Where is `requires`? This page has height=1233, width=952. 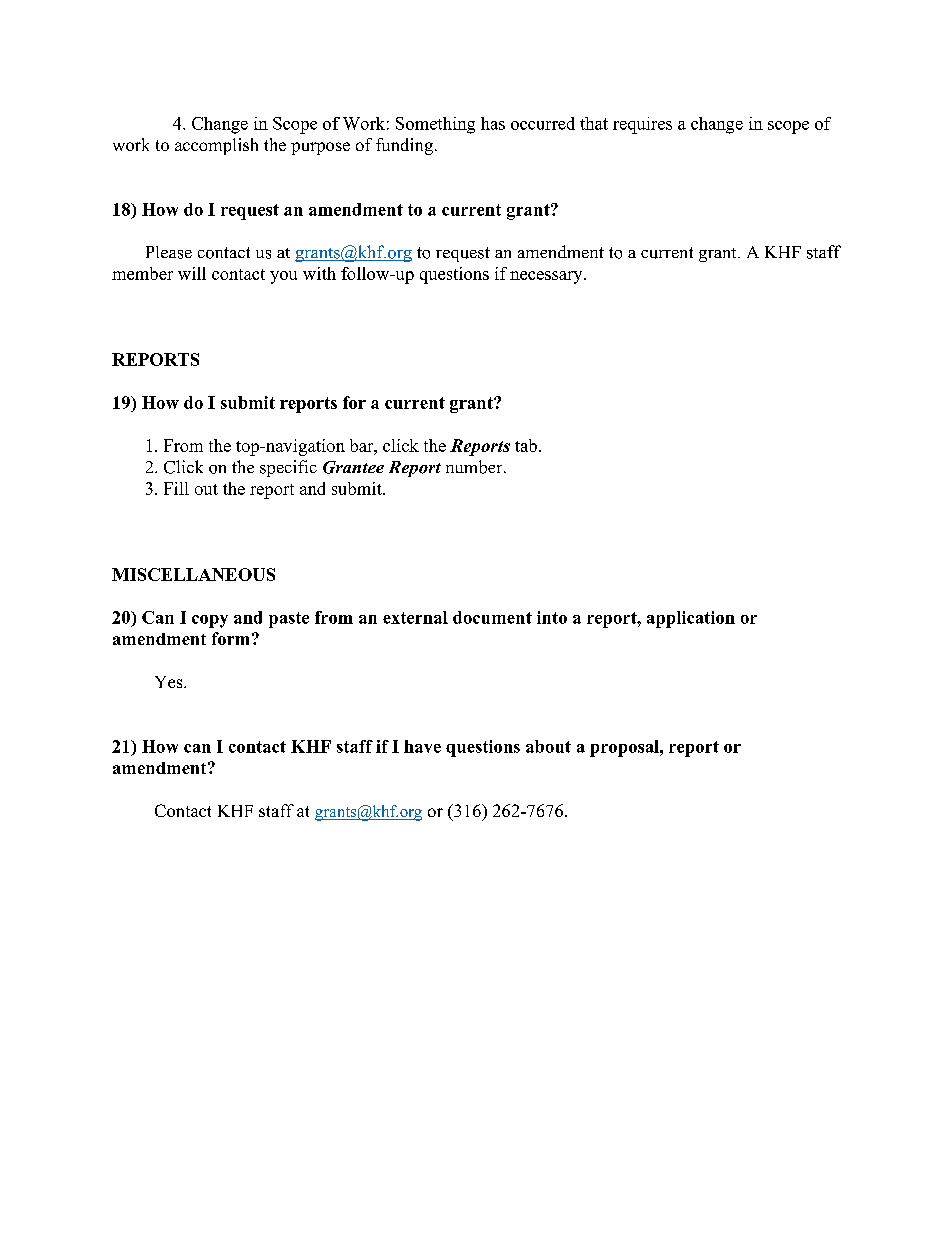
requires is located at coordinates (642, 125).
